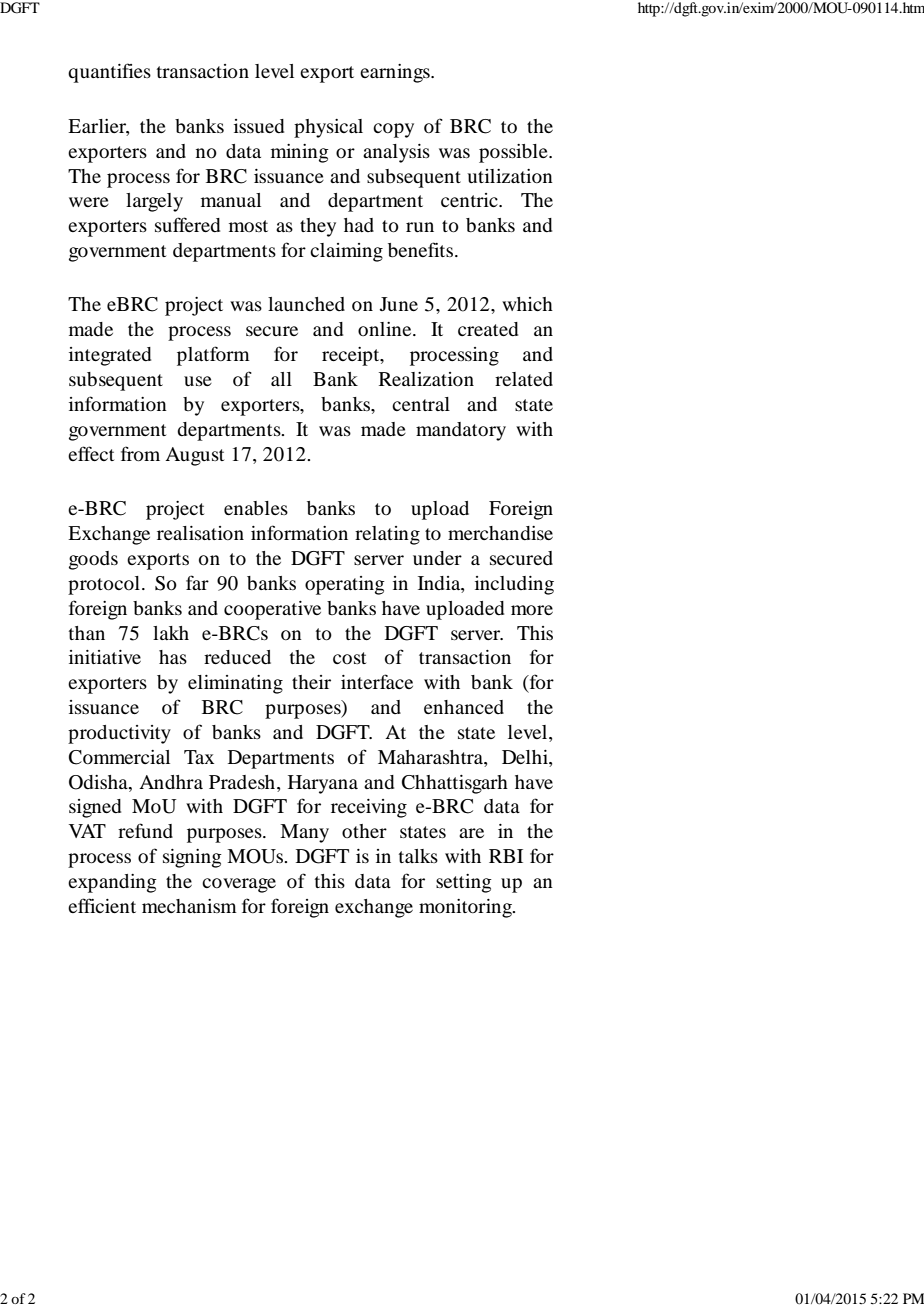 The height and width of the screenshot is (1308, 924). What do you see at coordinates (328, 128) in the screenshot?
I see `physical` at bounding box center [328, 128].
